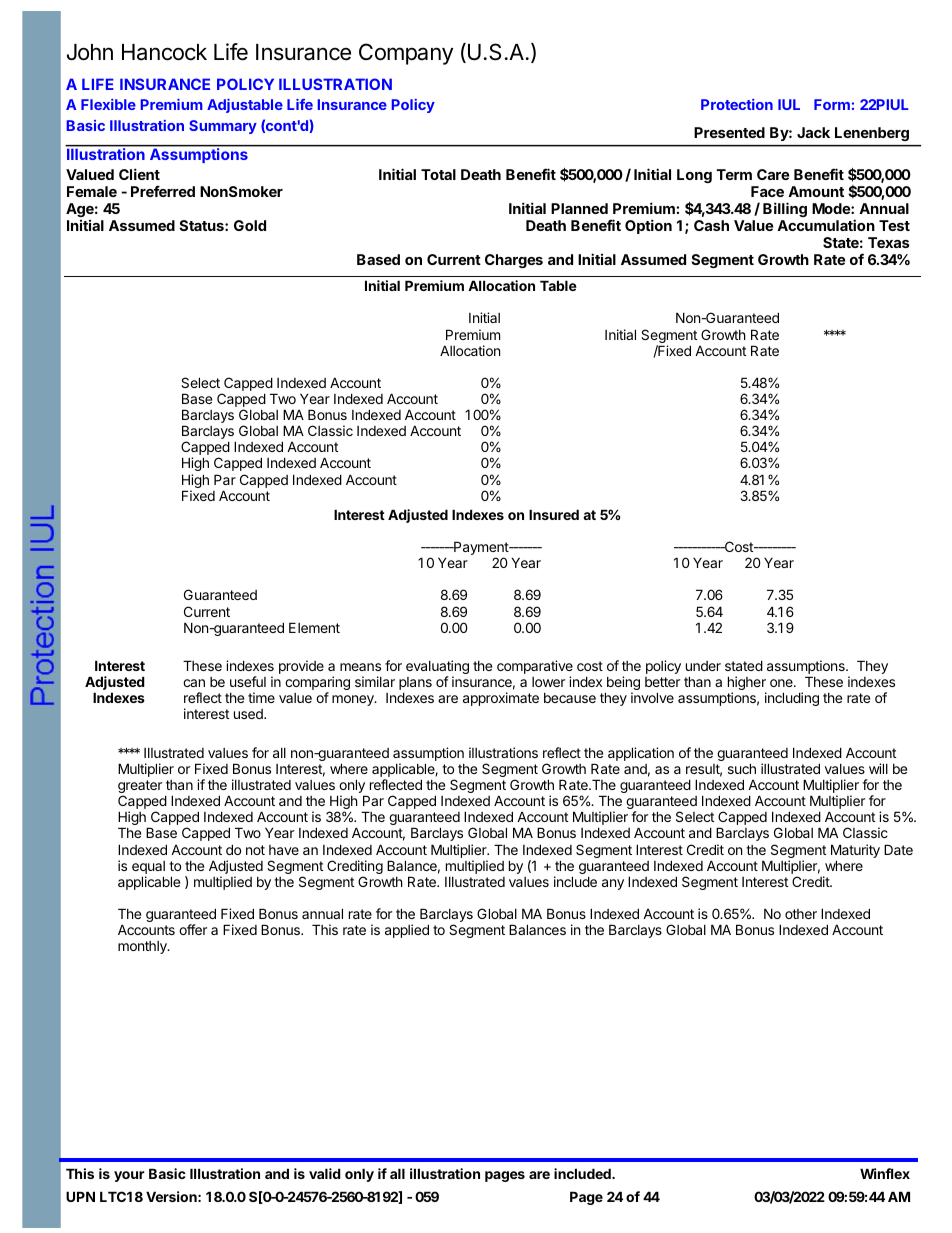  I want to click on Gold, so click(250, 225).
